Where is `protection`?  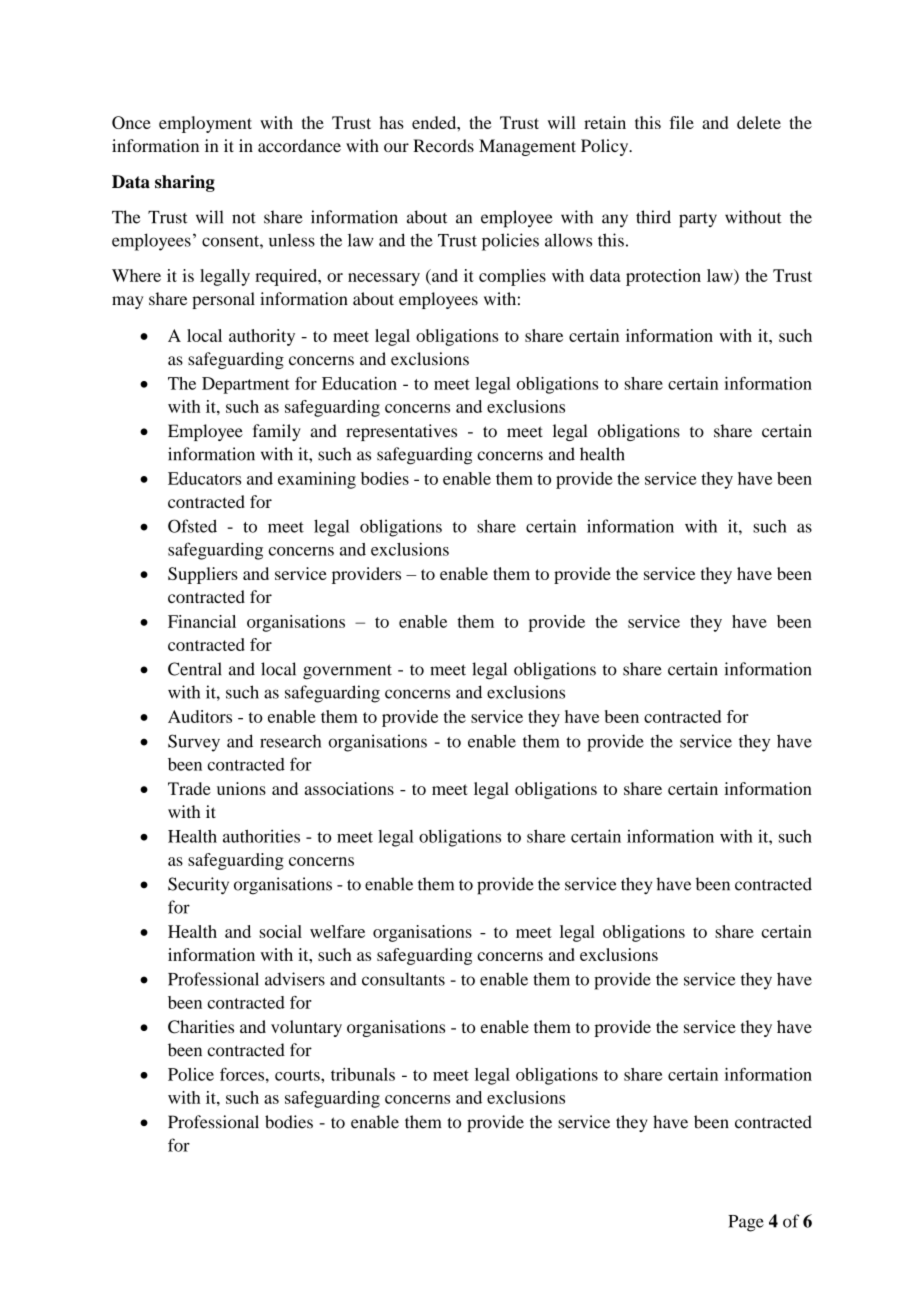 protection is located at coordinates (663, 277).
